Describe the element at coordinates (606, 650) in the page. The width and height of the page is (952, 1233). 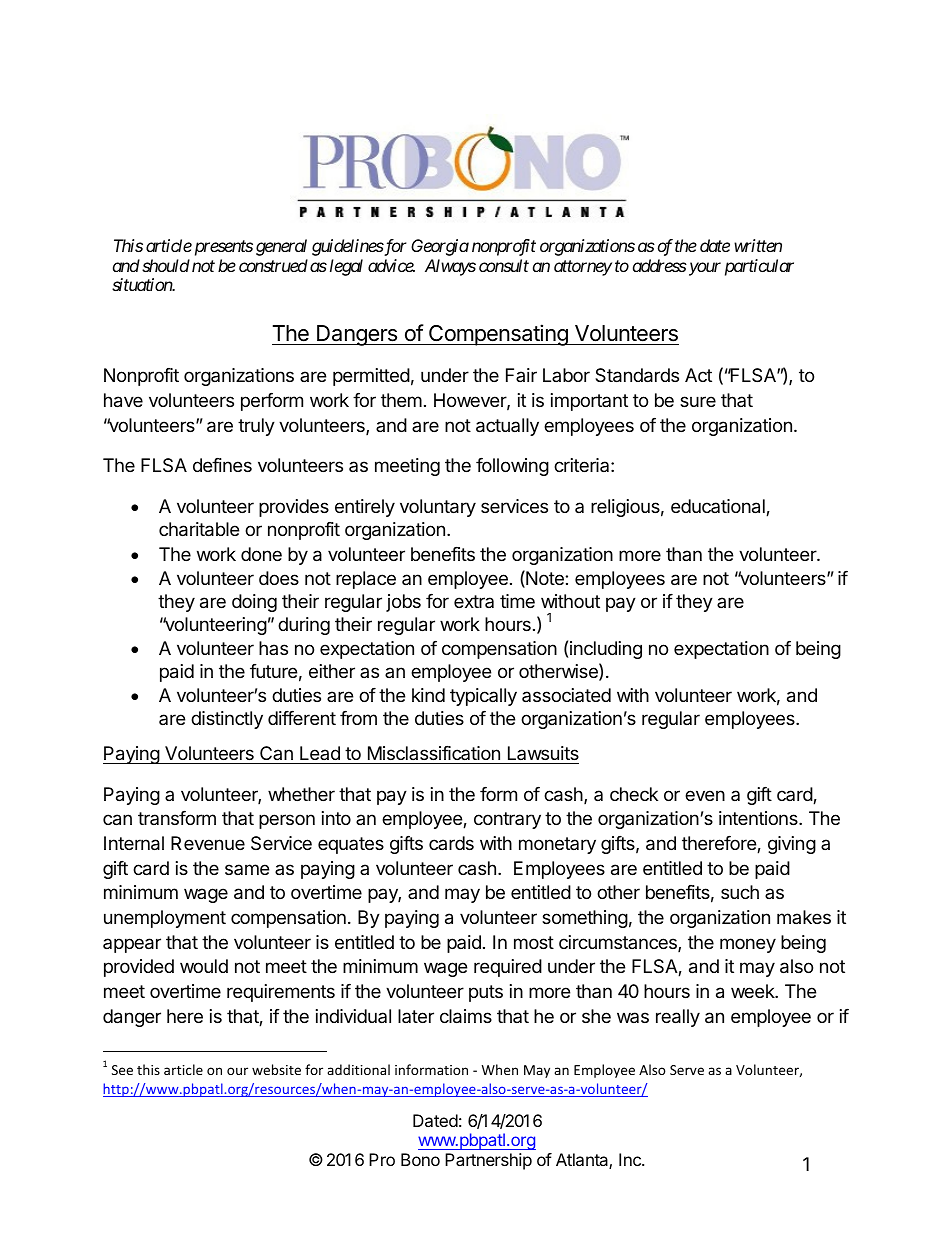
I see `including` at that location.
